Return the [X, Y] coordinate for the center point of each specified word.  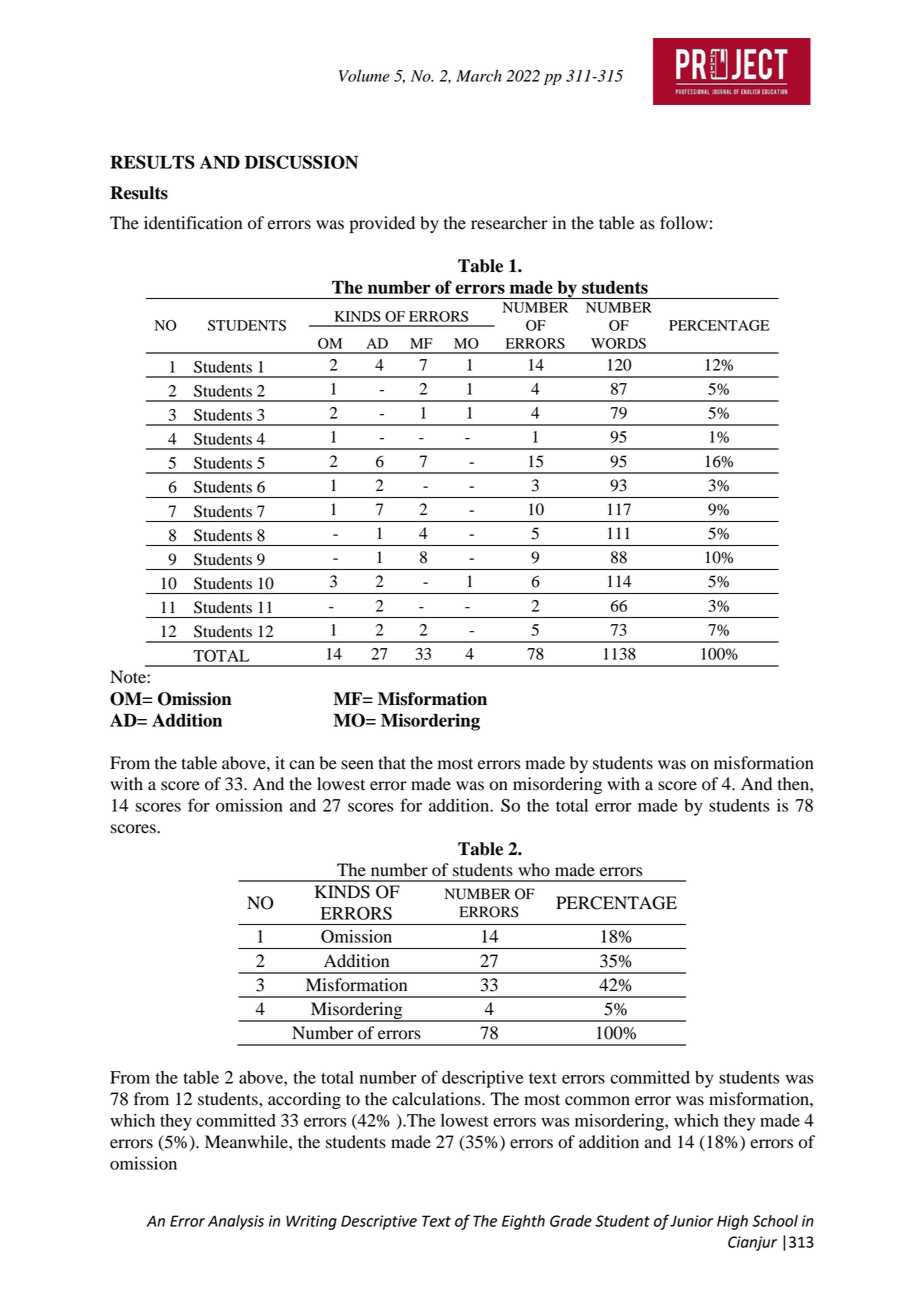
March [479, 76]
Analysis [236, 1222]
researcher [509, 223]
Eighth [523, 1222]
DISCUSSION [301, 162]
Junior [691, 1221]
